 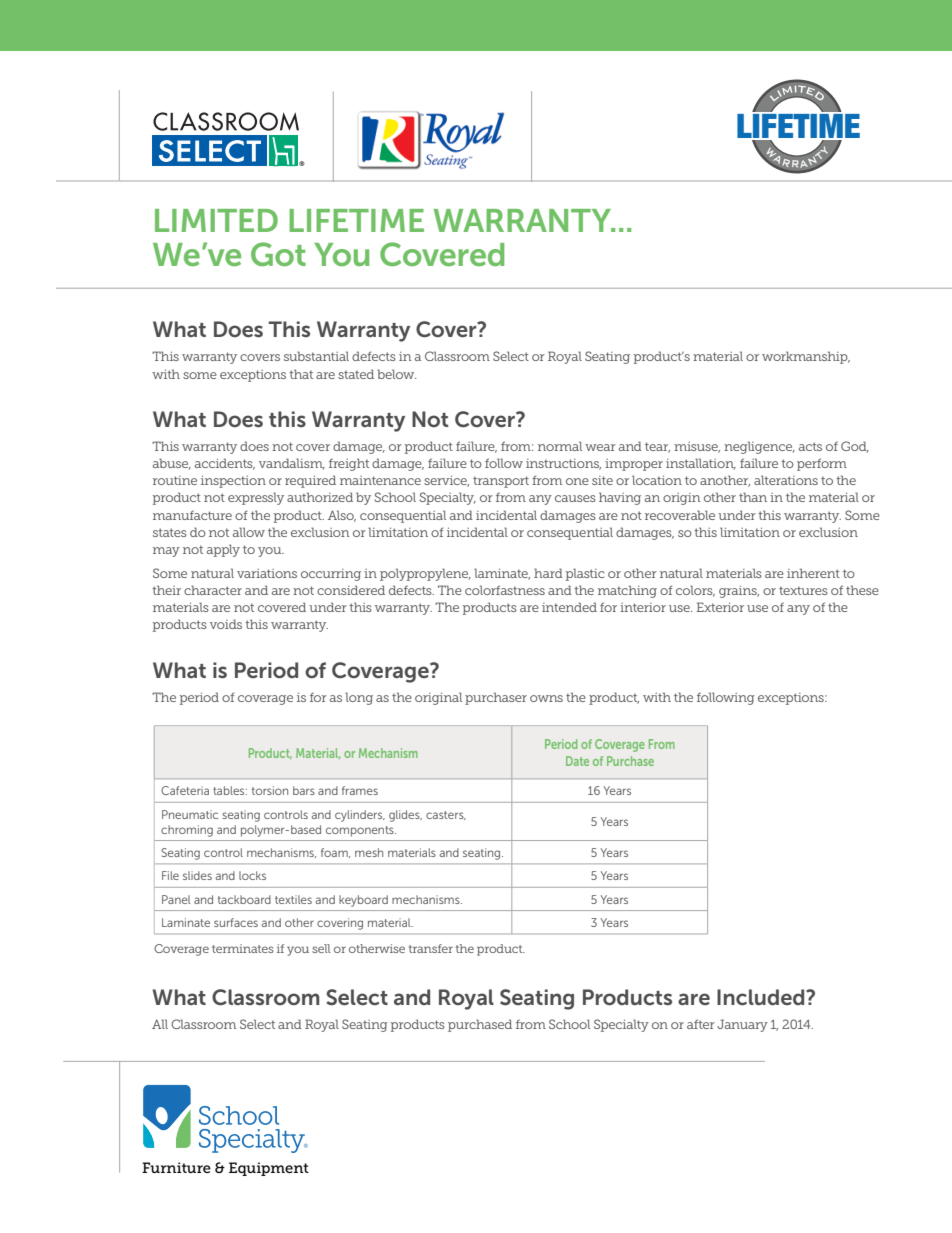 What do you see at coordinates (806, 357) in the screenshot?
I see `workmanship` at bounding box center [806, 357].
